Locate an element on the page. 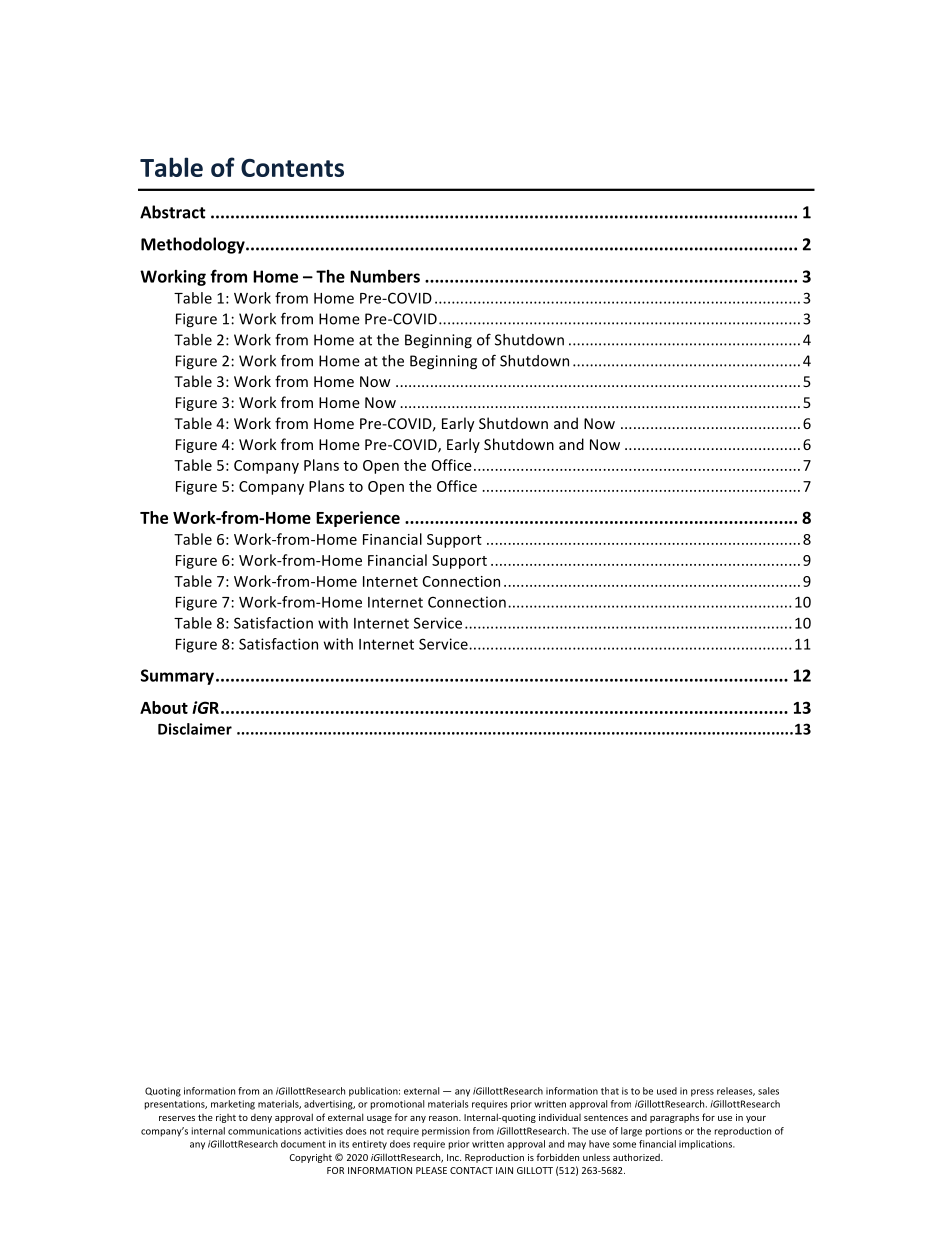 The width and height of the document is (952, 1233). Contents is located at coordinates (292, 168).
